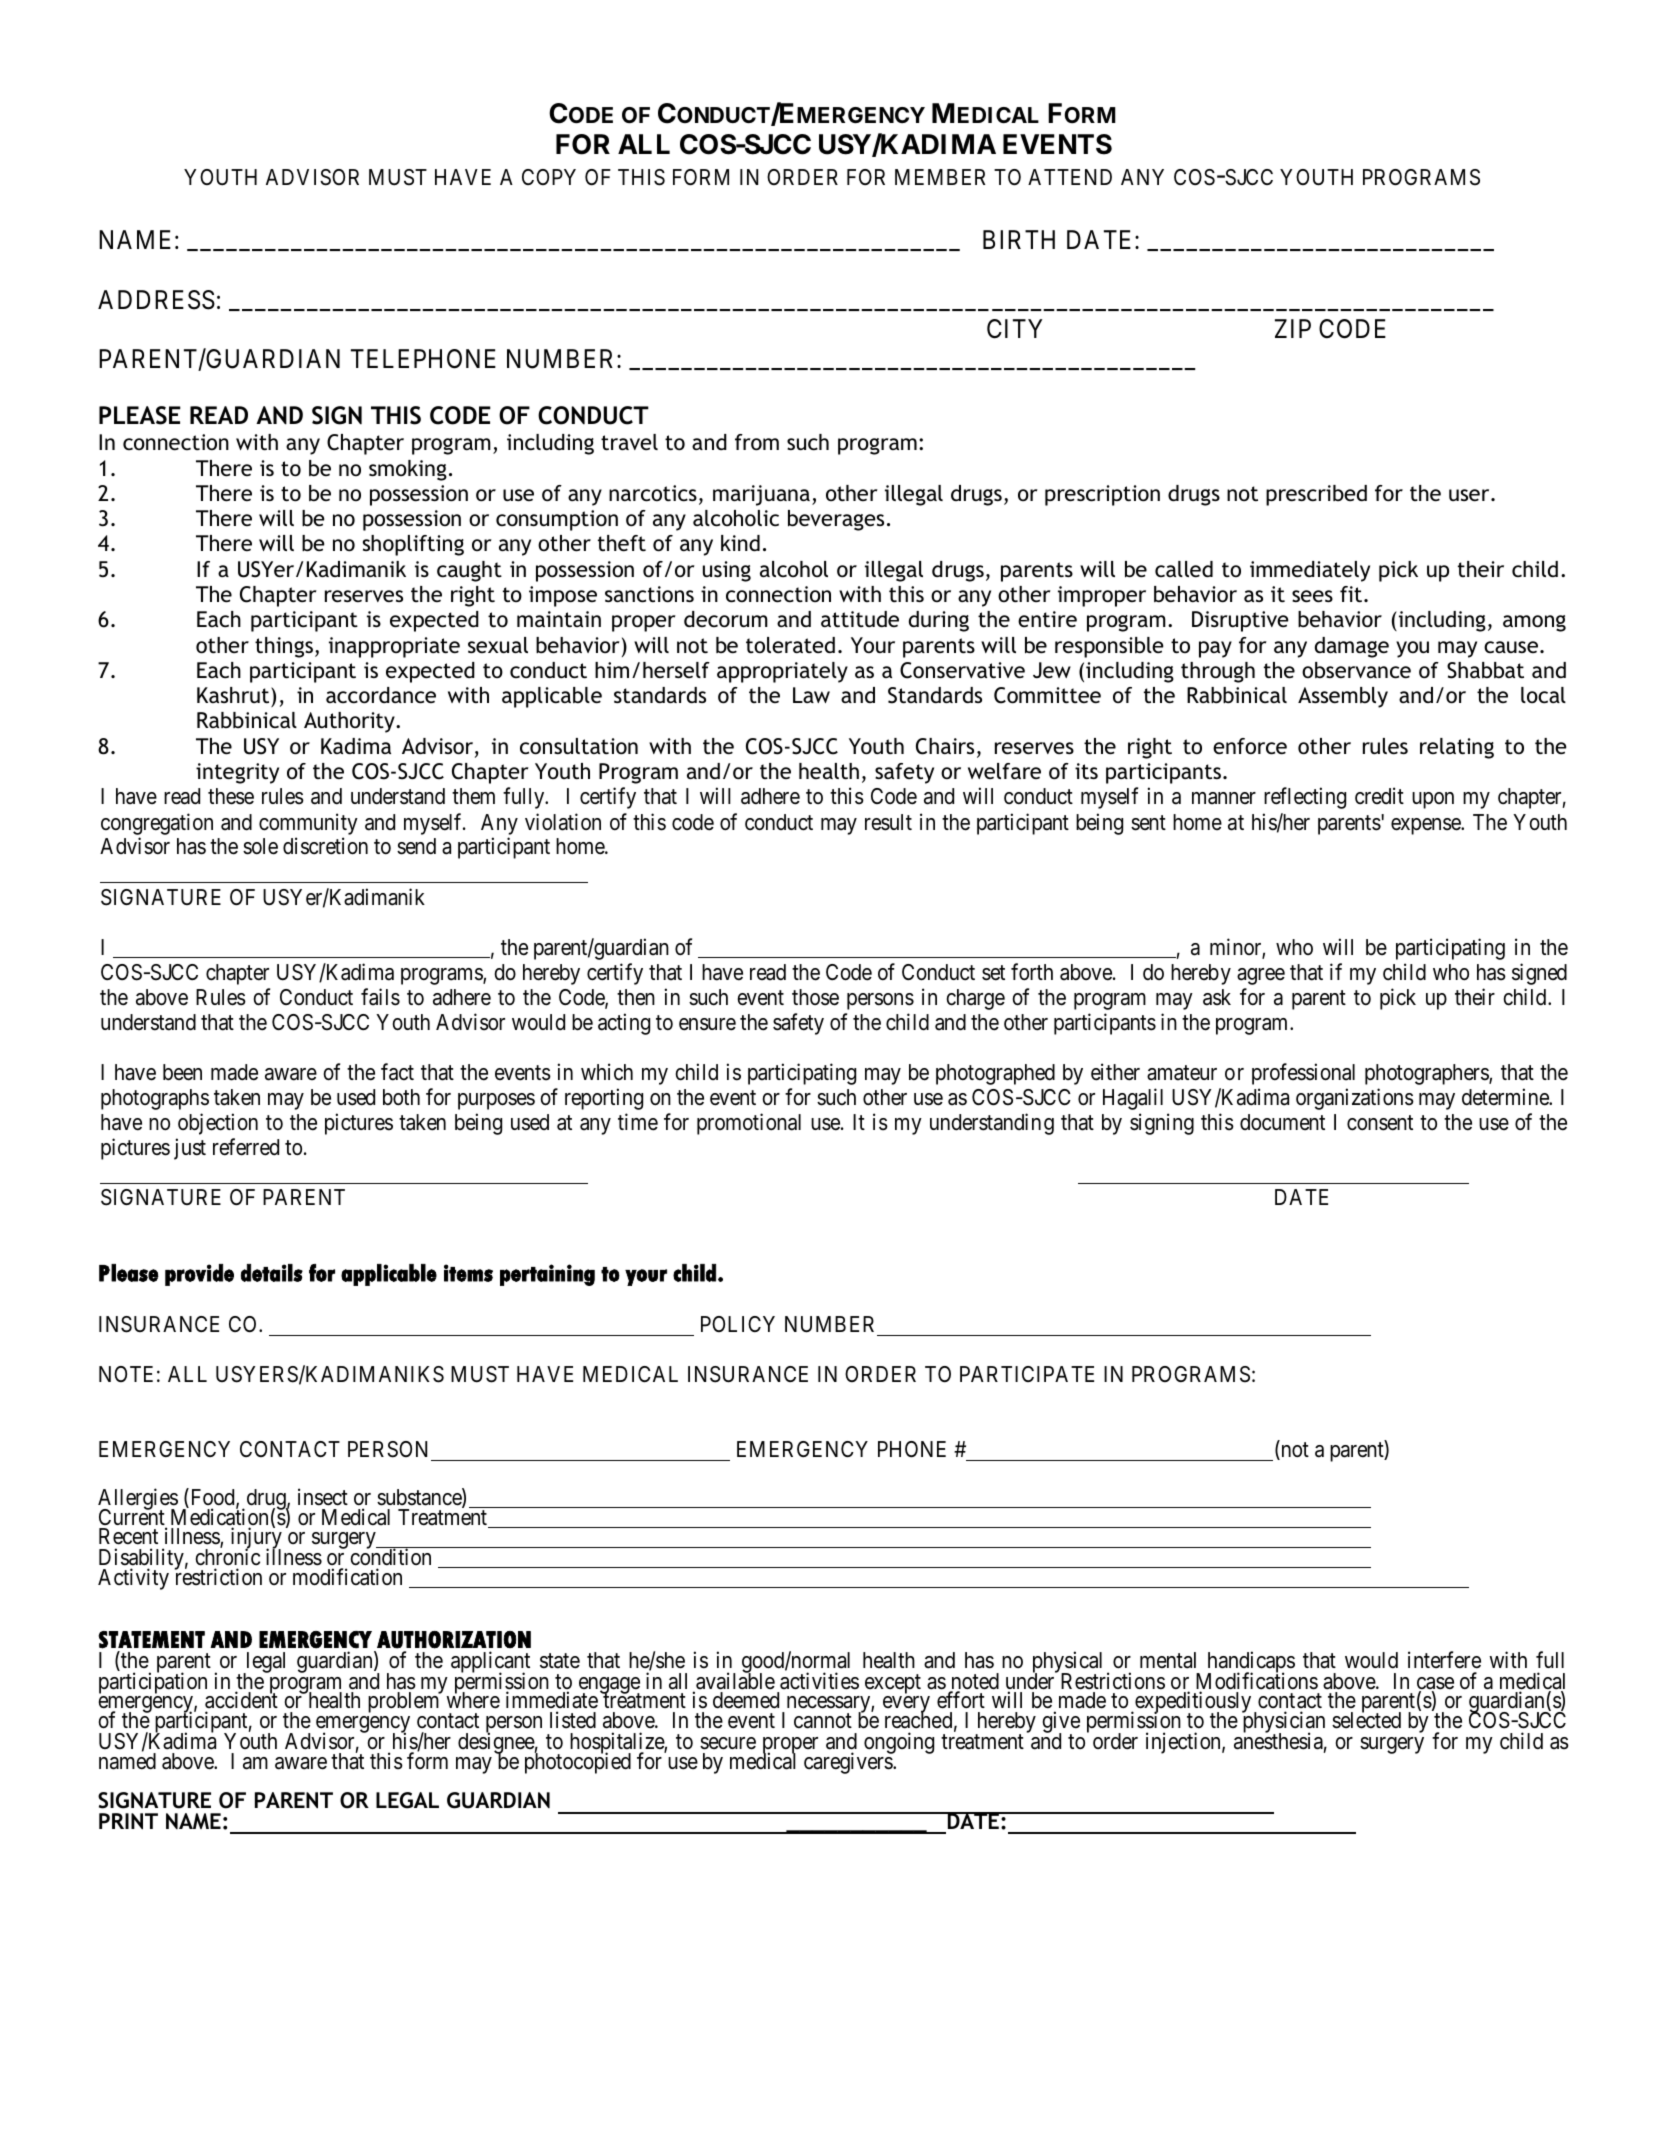 The width and height of the document is (1665, 2155). What do you see at coordinates (156, 300) in the document?
I see `ADDRESS` at bounding box center [156, 300].
